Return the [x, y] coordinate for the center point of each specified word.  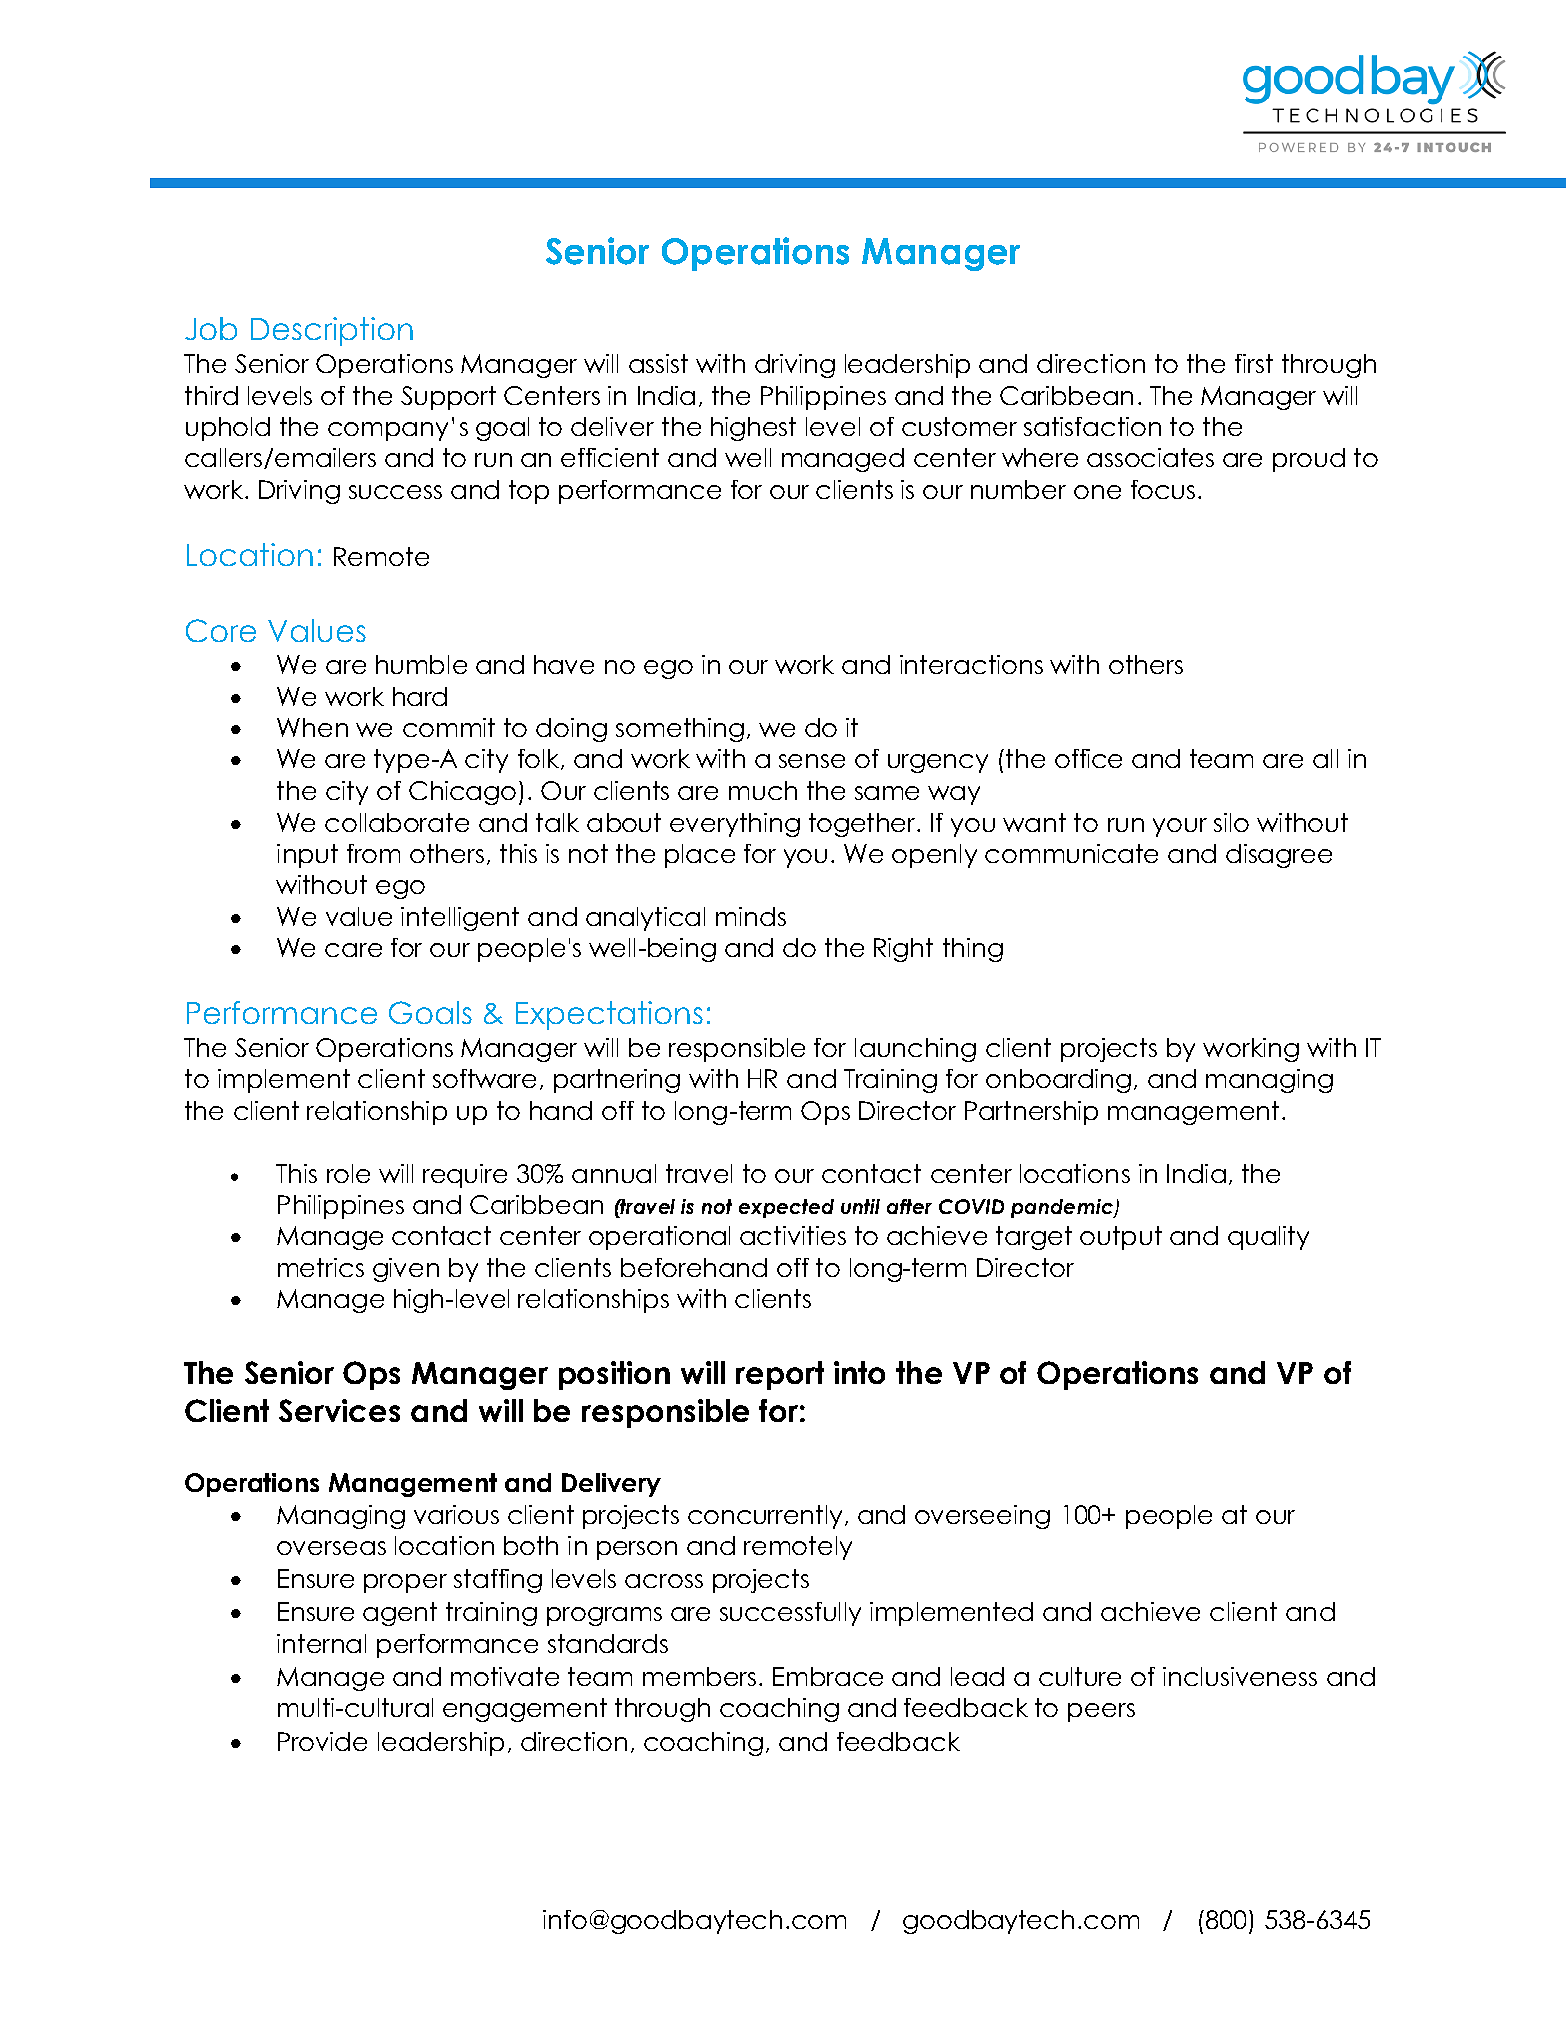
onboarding [1058, 1081]
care [353, 950]
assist [658, 363]
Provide [322, 1741]
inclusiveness [1240, 1676]
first [1254, 363]
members [701, 1676]
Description [332, 331]
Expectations [609, 1015]
